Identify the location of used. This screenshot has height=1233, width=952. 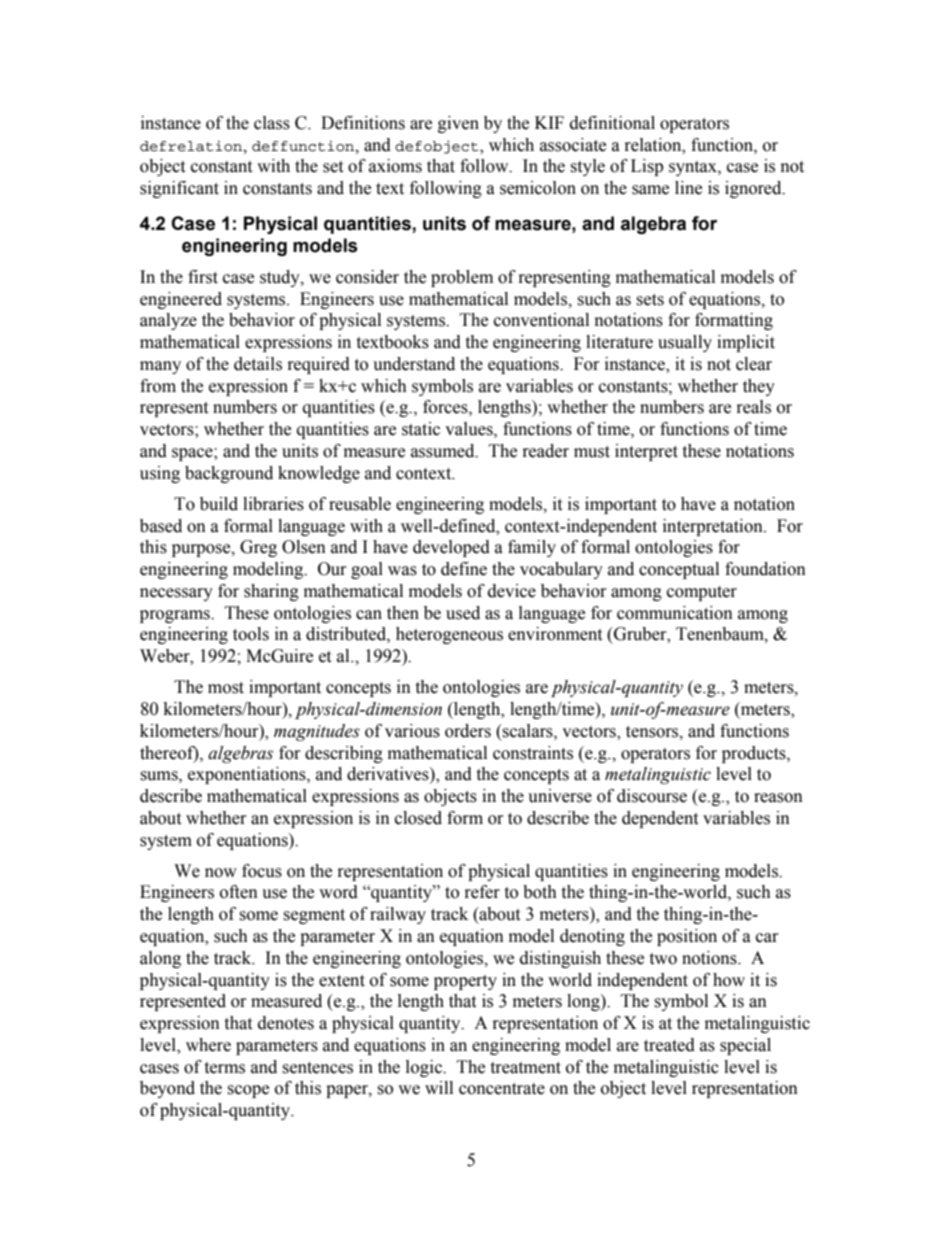
(463, 613).
